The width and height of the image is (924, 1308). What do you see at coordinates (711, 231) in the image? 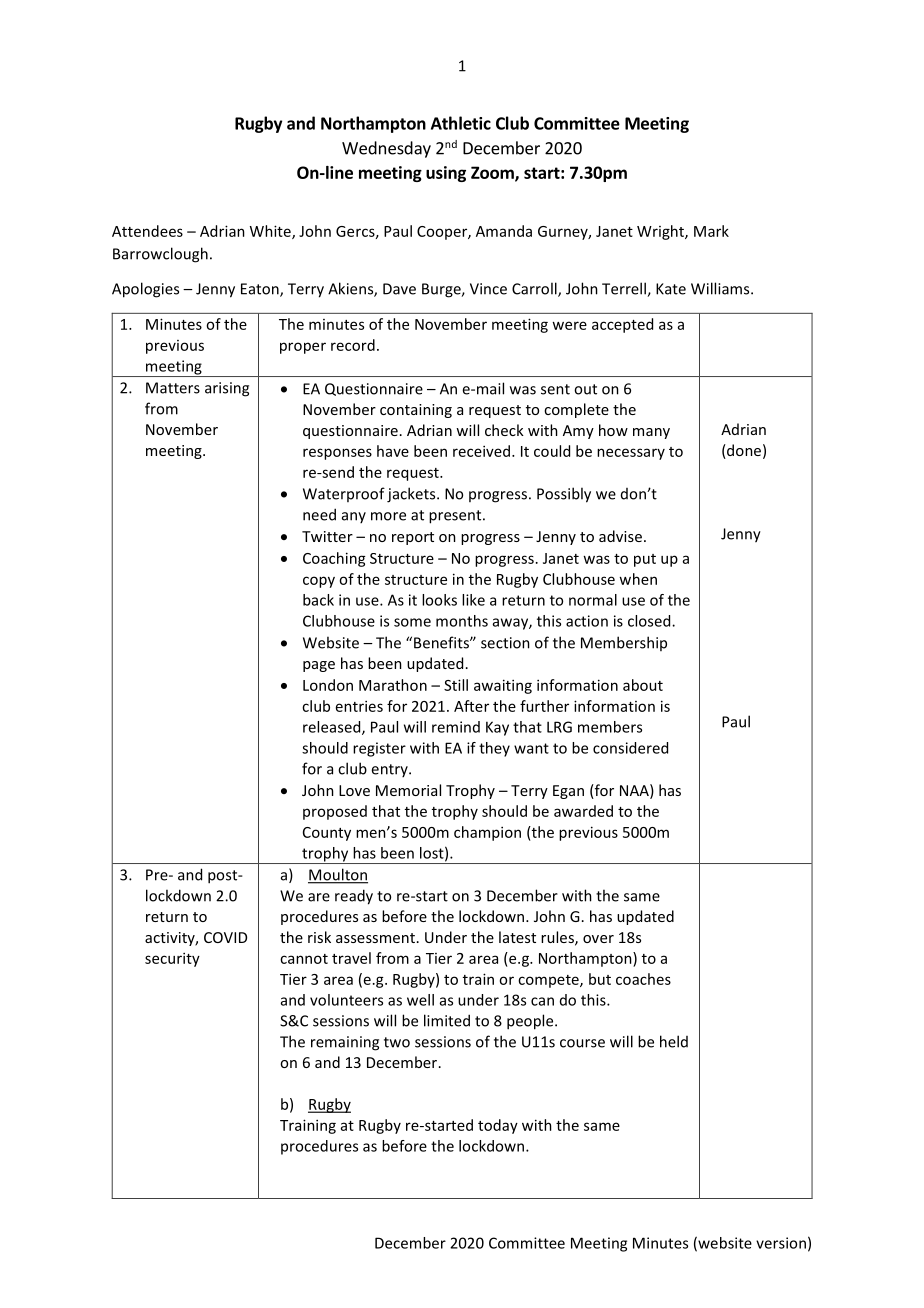
I see `Mark` at bounding box center [711, 231].
